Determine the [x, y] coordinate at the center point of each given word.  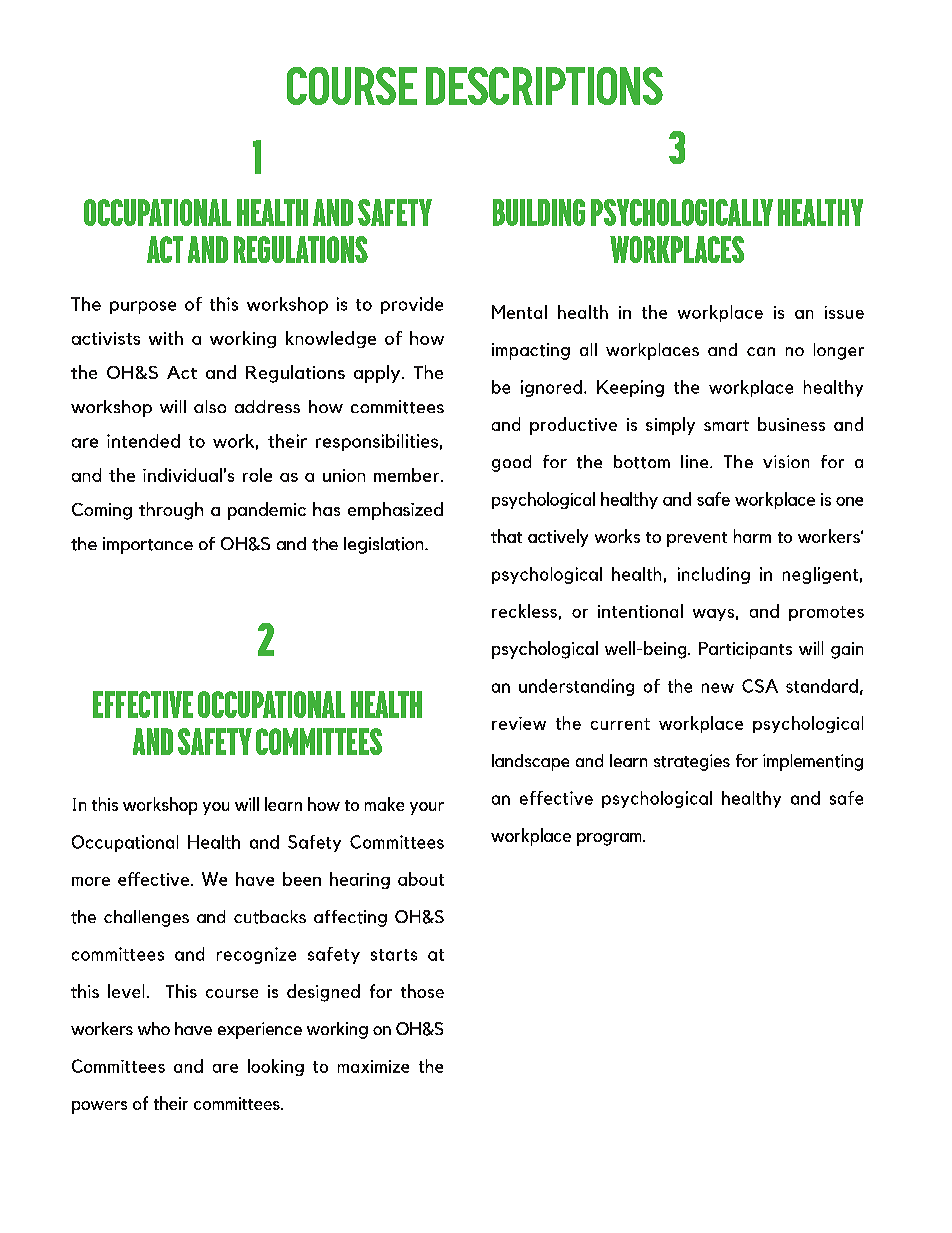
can [761, 351]
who [154, 1028]
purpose [143, 307]
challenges [146, 918]
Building [539, 212]
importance [148, 545]
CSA [760, 686]
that [506, 536]
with [166, 338]
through [171, 511]
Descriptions [544, 86]
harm [752, 536]
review [519, 723]
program [610, 839]
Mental [519, 312]
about [421, 879]
